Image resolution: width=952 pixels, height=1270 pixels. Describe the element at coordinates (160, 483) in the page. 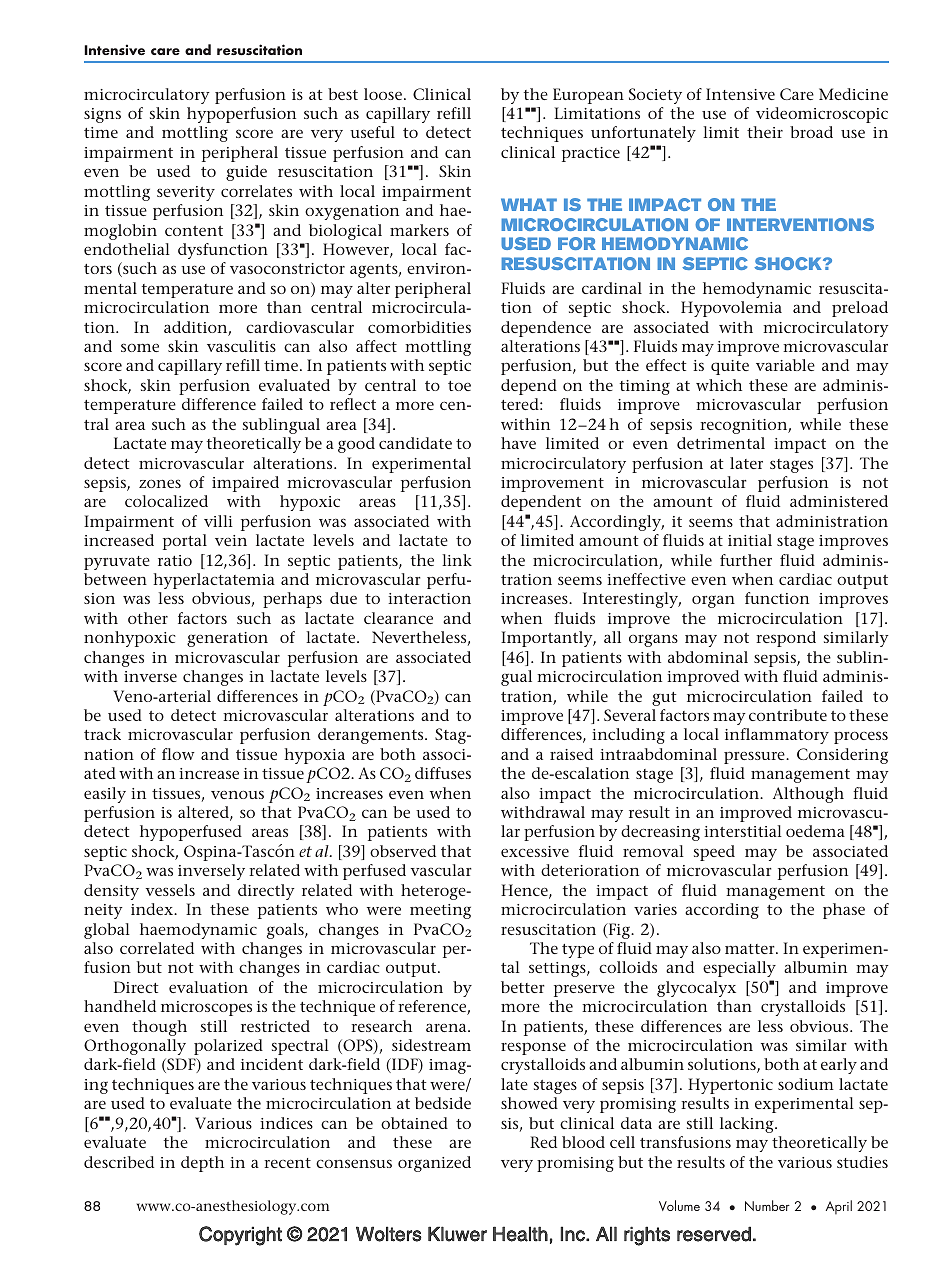

I see `zones` at that location.
